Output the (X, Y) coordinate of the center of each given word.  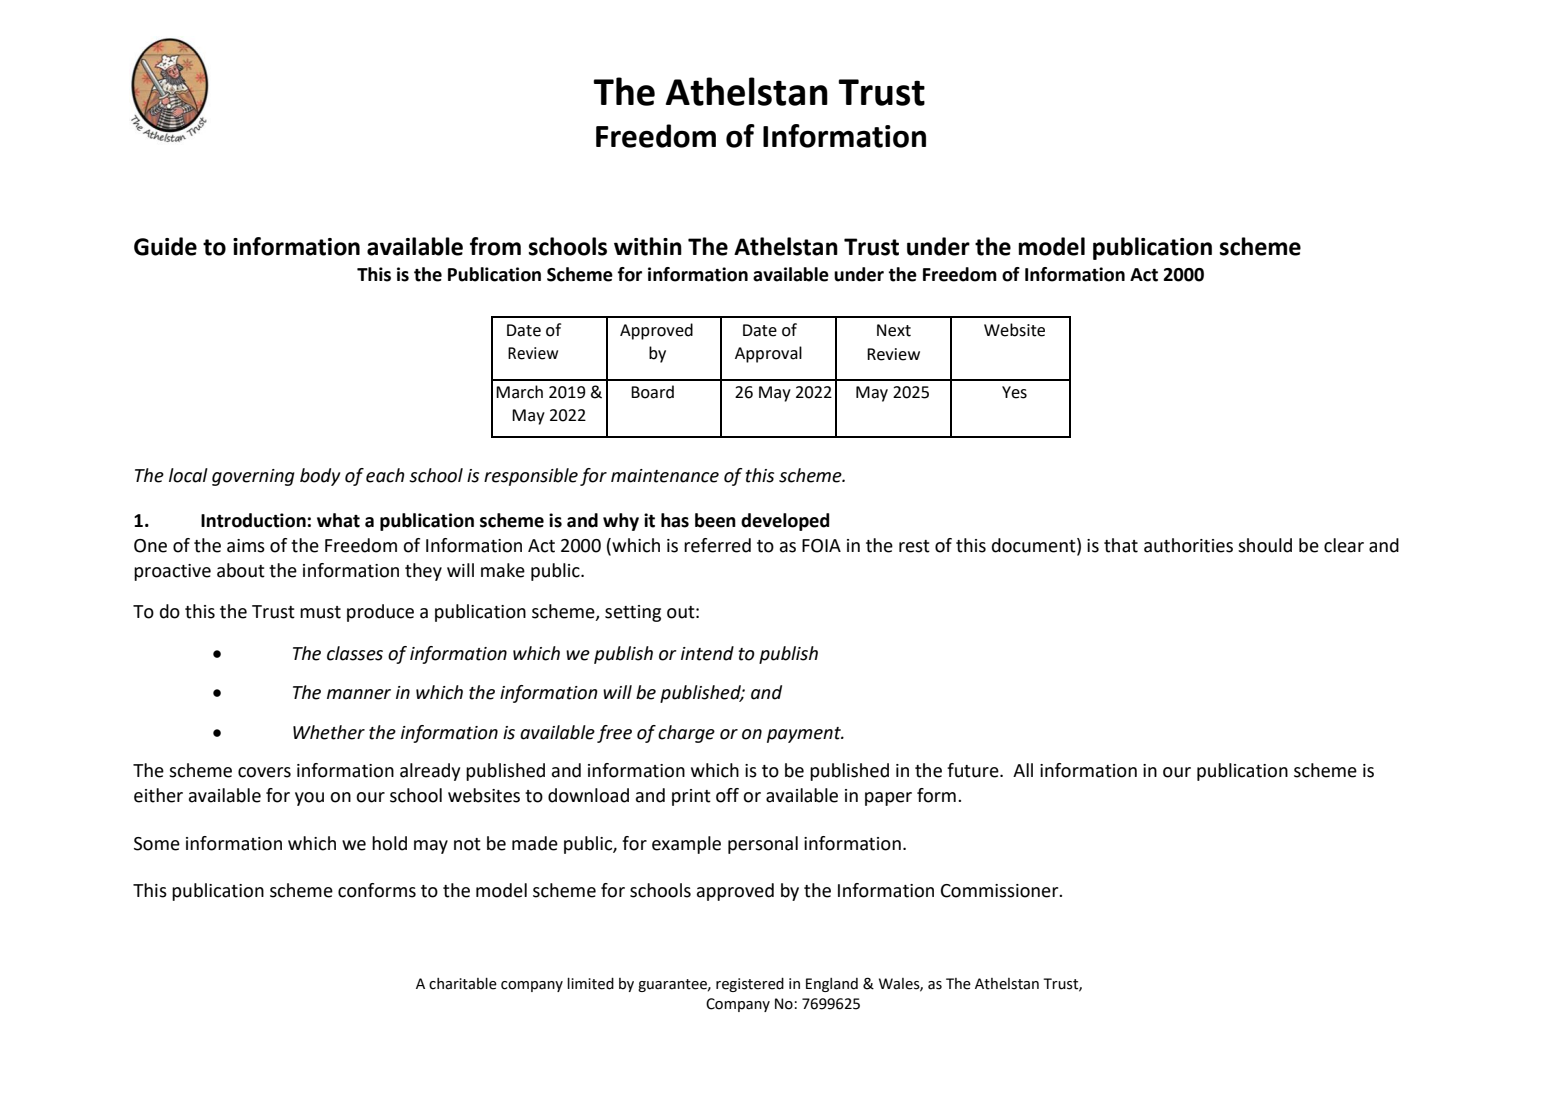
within (648, 246)
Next (894, 330)
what (338, 520)
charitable (463, 984)
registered (750, 985)
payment (805, 735)
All (1023, 770)
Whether (329, 732)
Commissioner (1001, 891)
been (715, 520)
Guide (165, 246)
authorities (1188, 545)
